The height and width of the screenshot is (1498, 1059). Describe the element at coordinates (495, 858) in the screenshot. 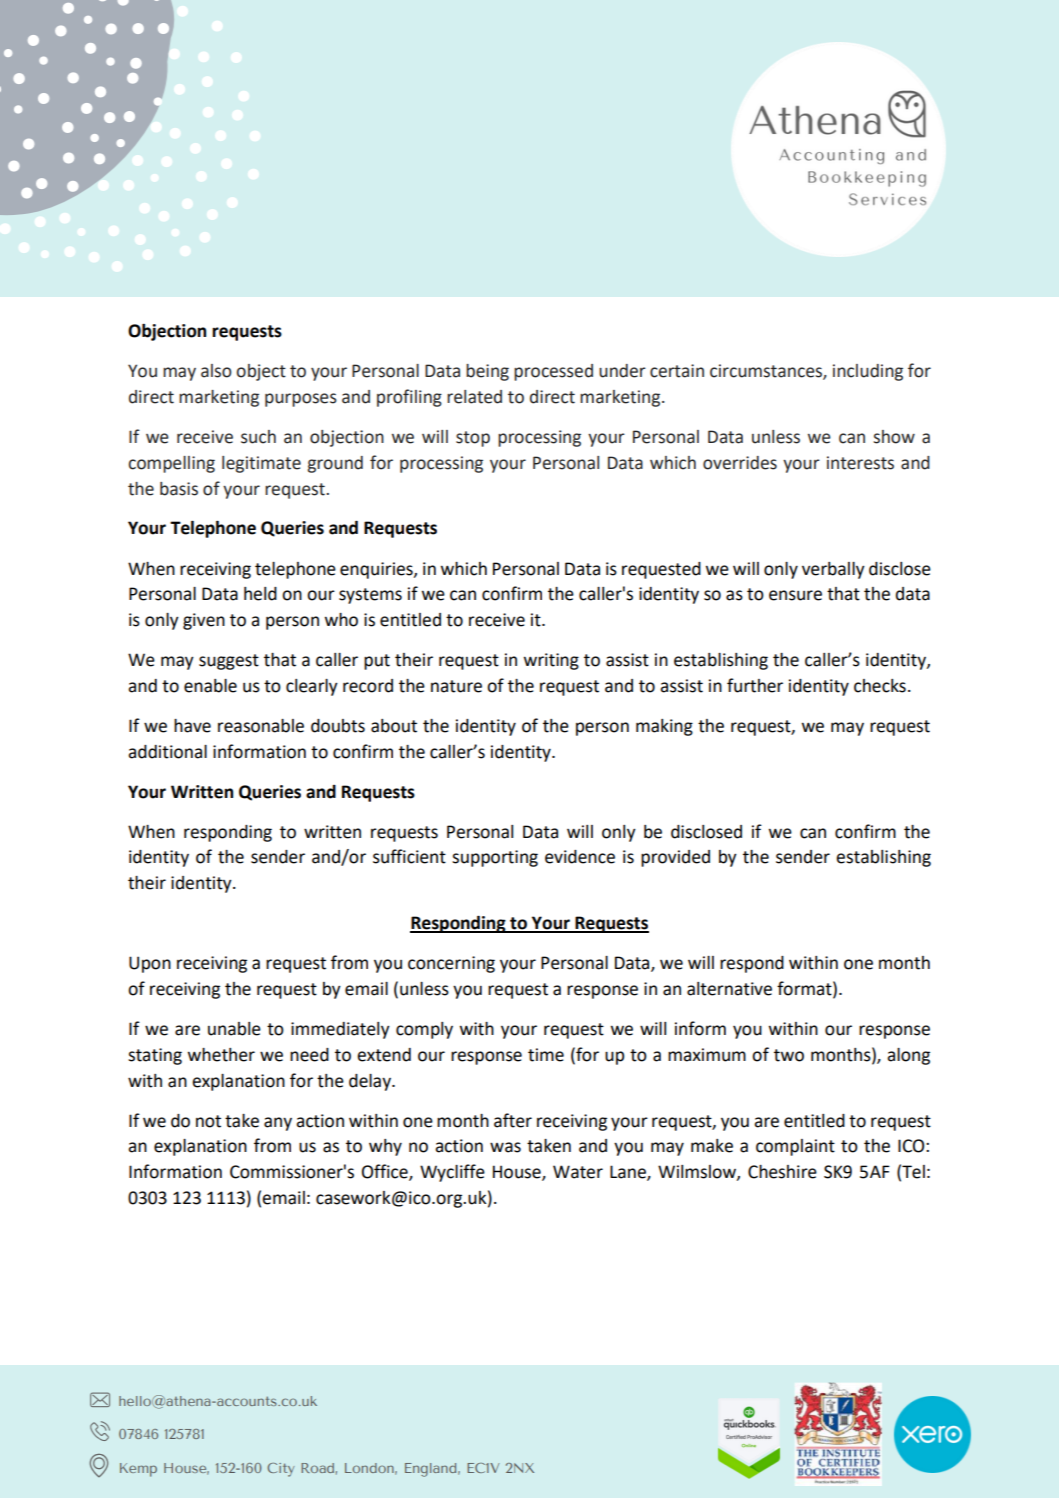

I see `supporting` at that location.
